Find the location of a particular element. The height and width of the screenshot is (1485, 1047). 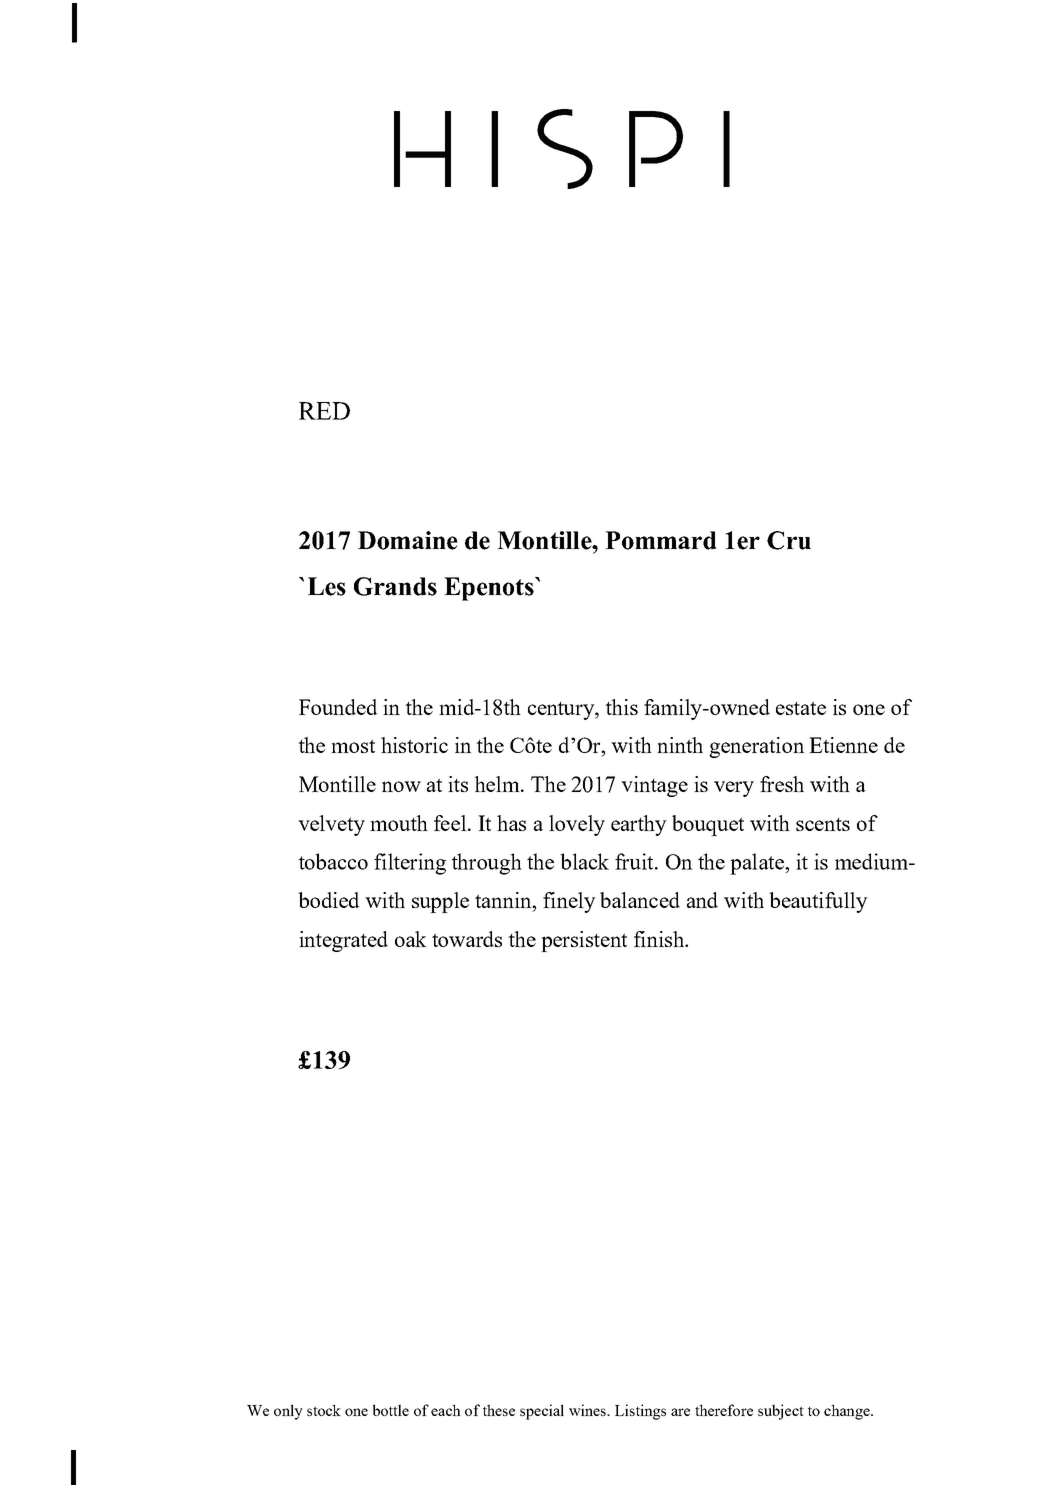

Domaine is located at coordinates (408, 540).
